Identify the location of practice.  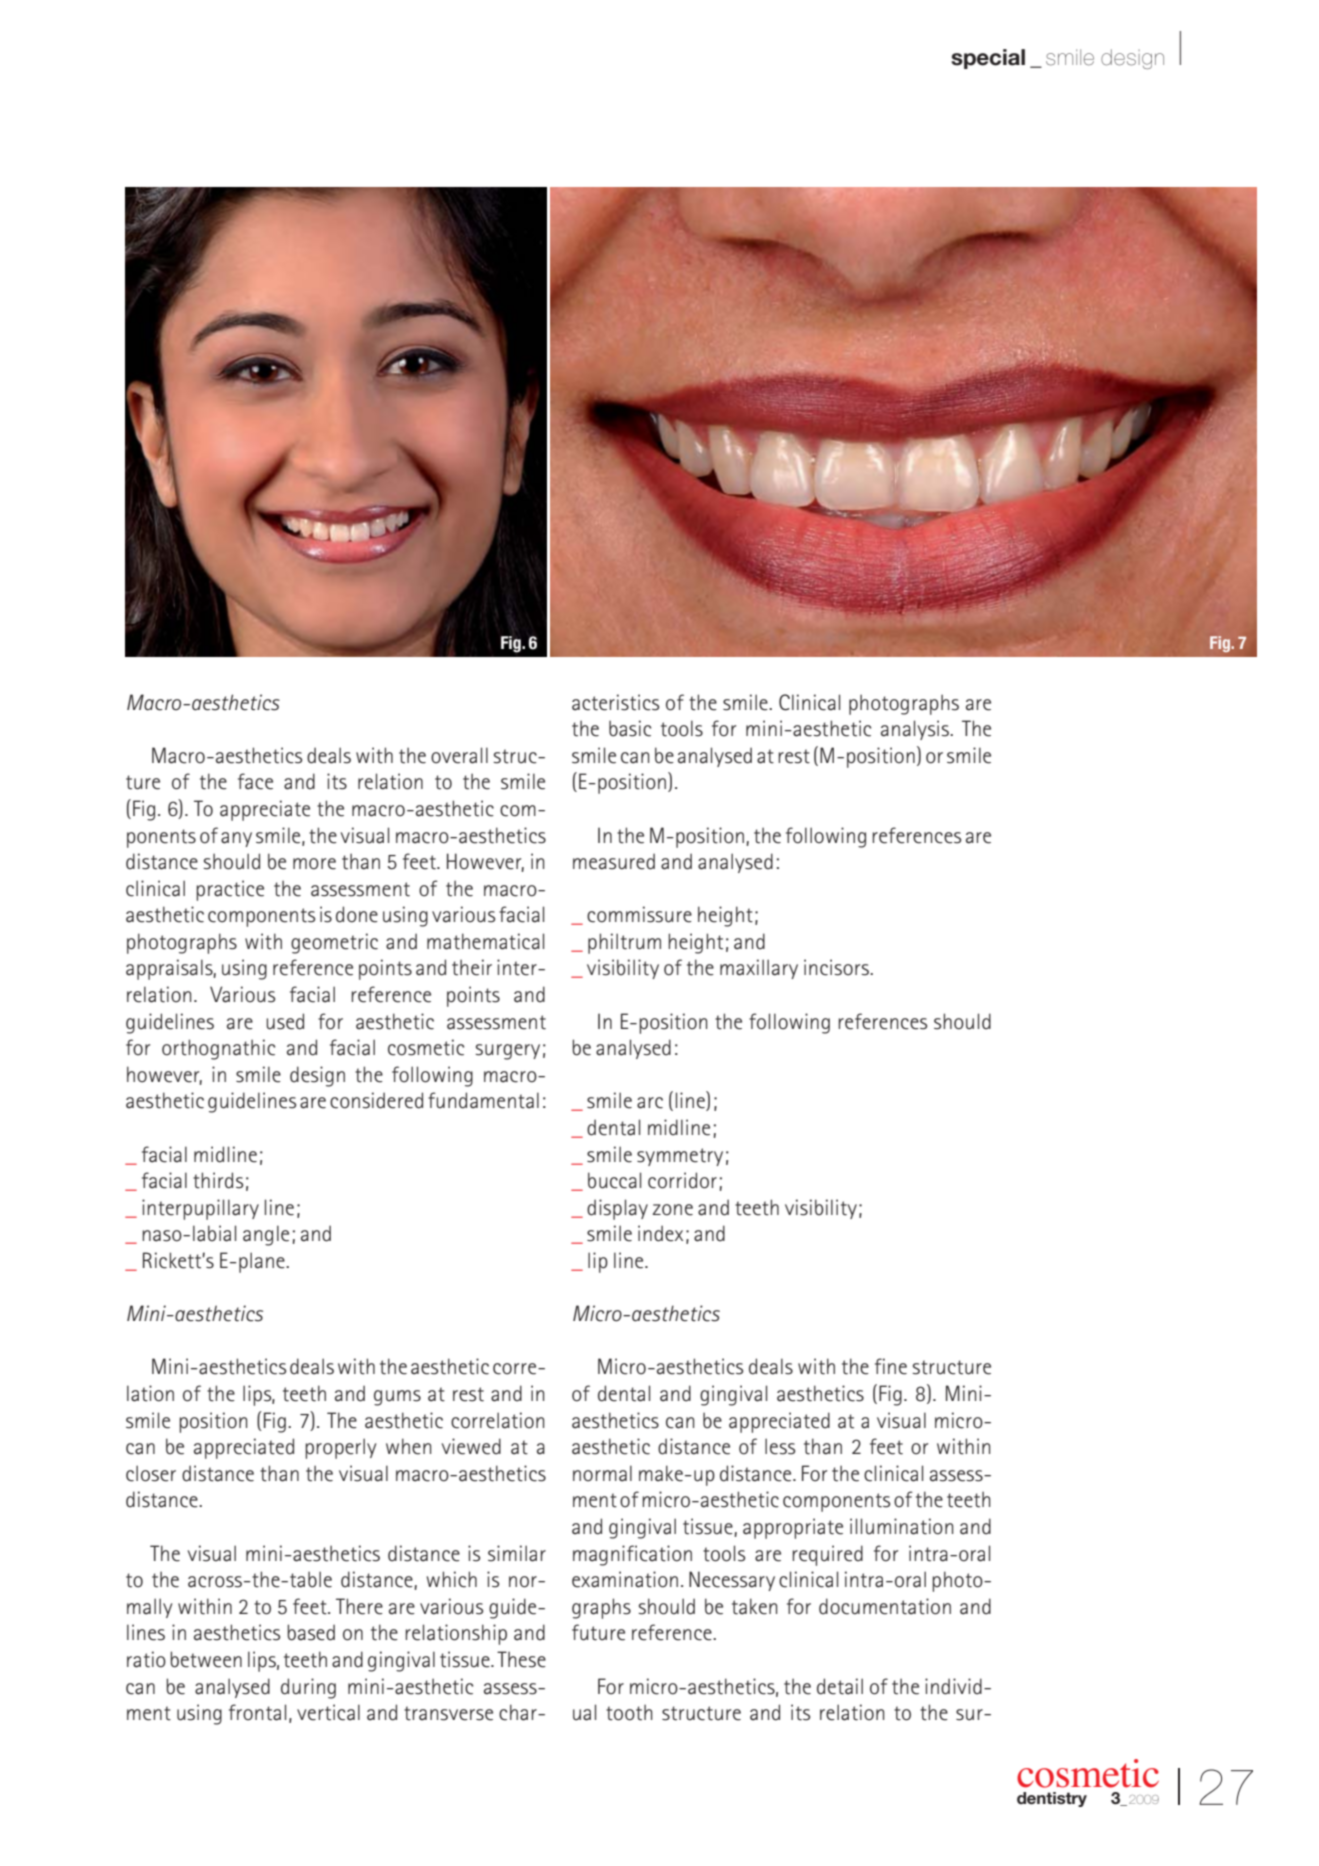
(230, 890).
